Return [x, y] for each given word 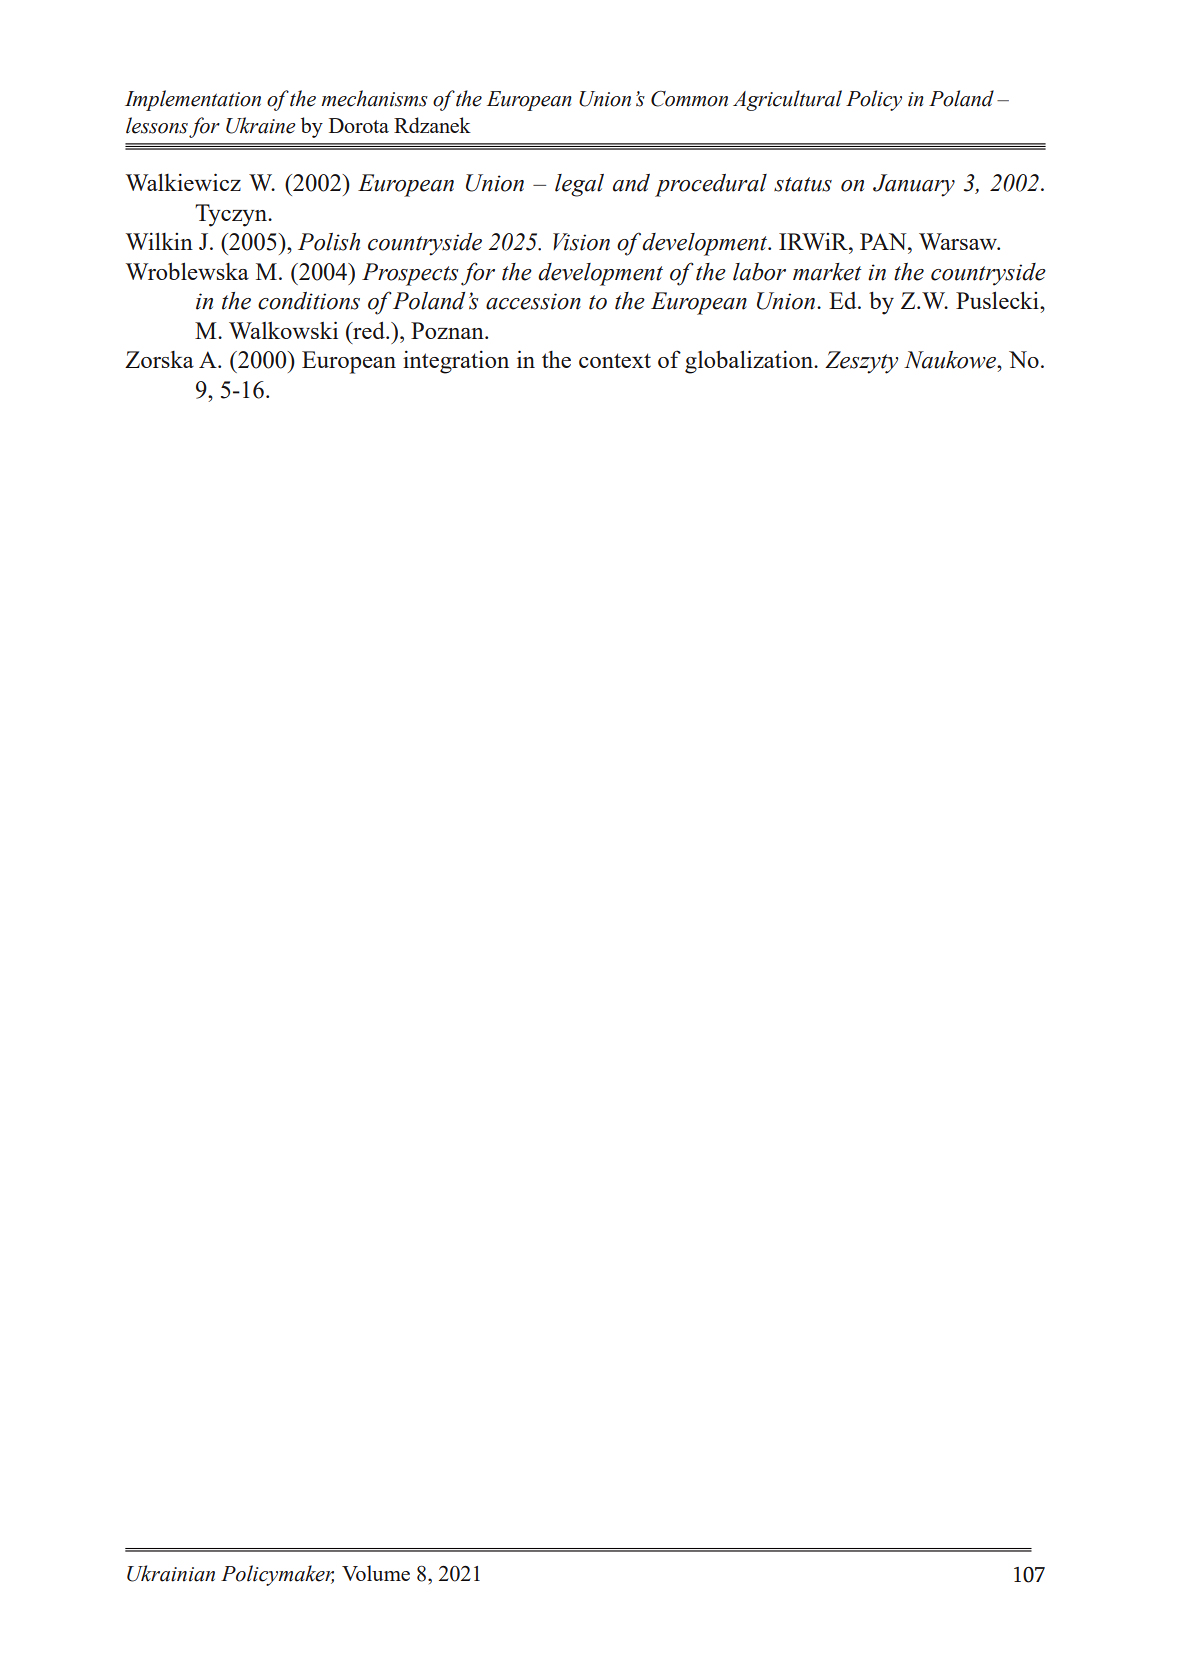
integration [456, 362]
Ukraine [261, 125]
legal [579, 185]
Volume [376, 1573]
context [615, 360]
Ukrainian [171, 1573]
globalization [750, 362]
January [914, 185]
